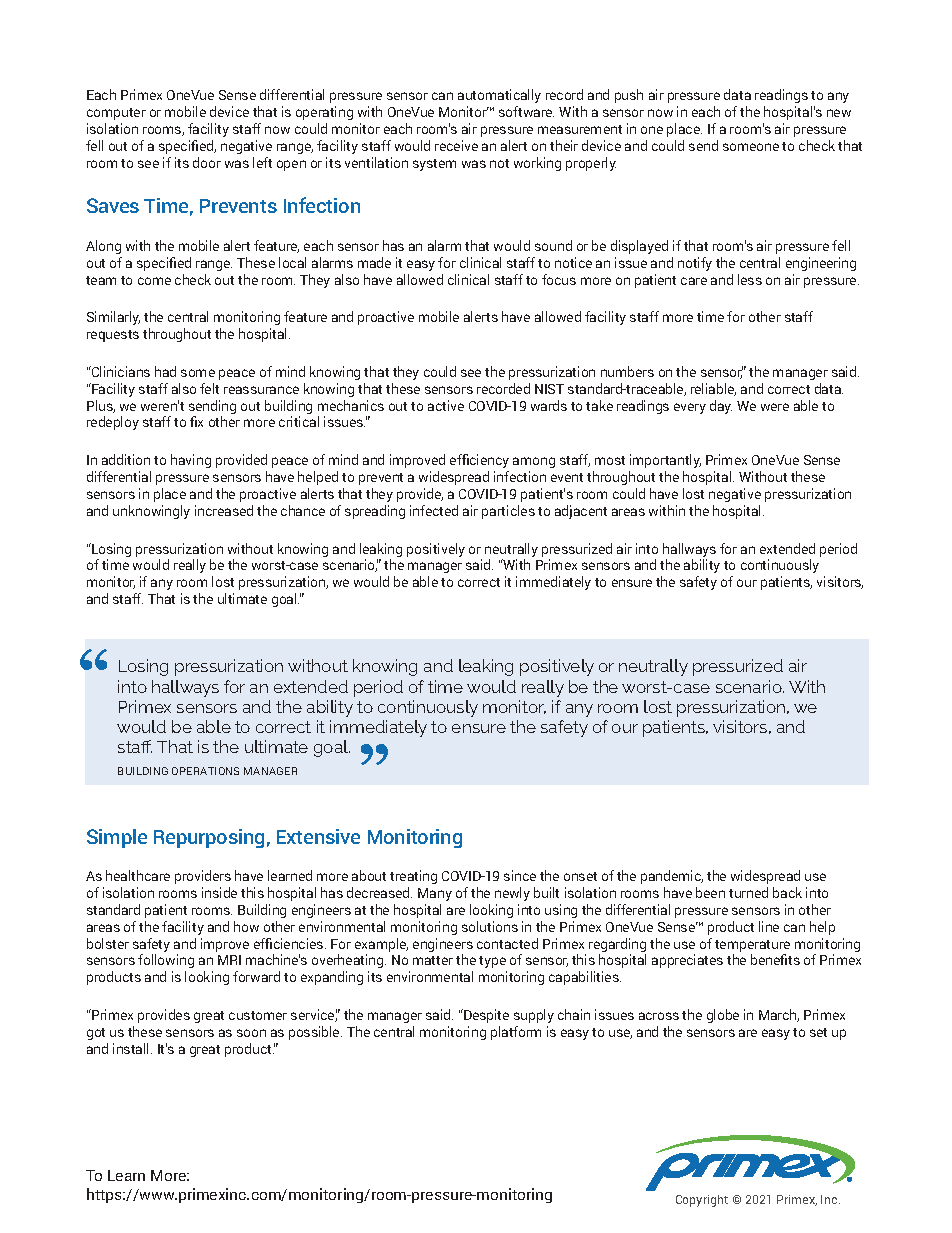 The image size is (952, 1233). I want to click on push, so click(629, 96).
